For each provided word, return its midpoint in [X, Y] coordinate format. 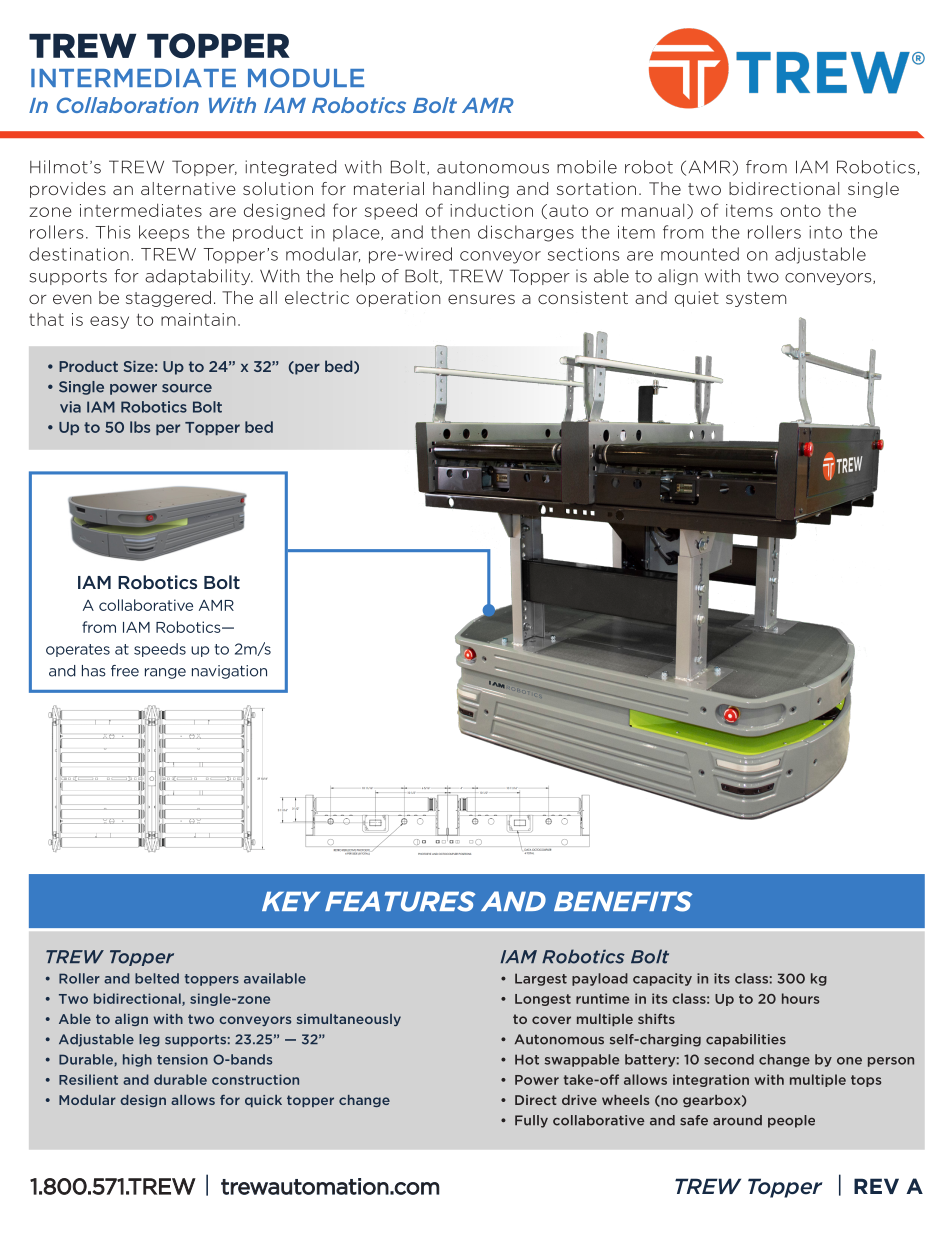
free [125, 671]
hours [801, 998]
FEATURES [400, 901]
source [187, 388]
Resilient [88, 1079]
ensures [481, 299]
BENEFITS [623, 901]
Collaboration [128, 105]
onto [801, 210]
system [756, 299]
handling [471, 190]
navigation [229, 672]
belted [157, 978]
